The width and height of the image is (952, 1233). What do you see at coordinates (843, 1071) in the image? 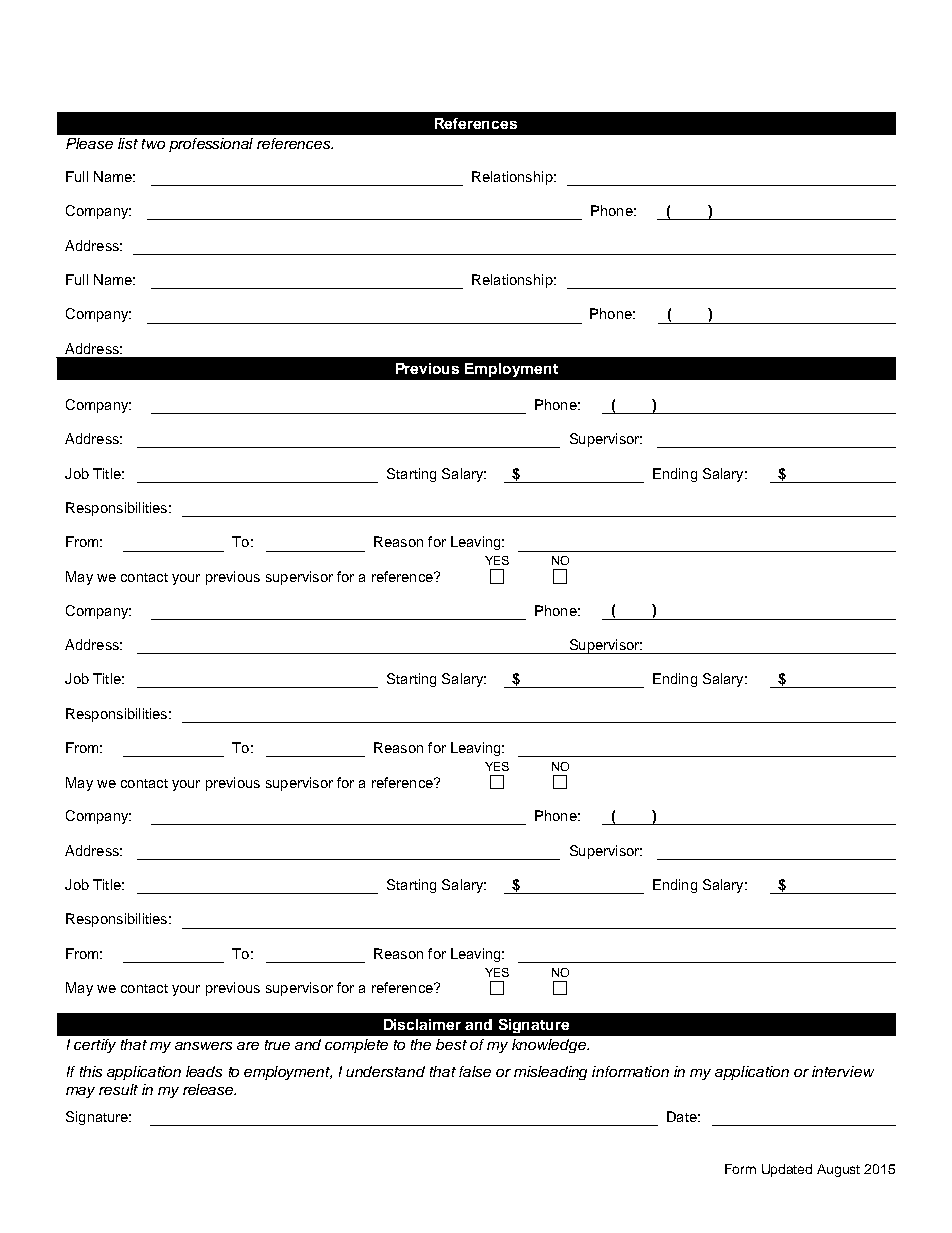
I see `interview` at bounding box center [843, 1071].
